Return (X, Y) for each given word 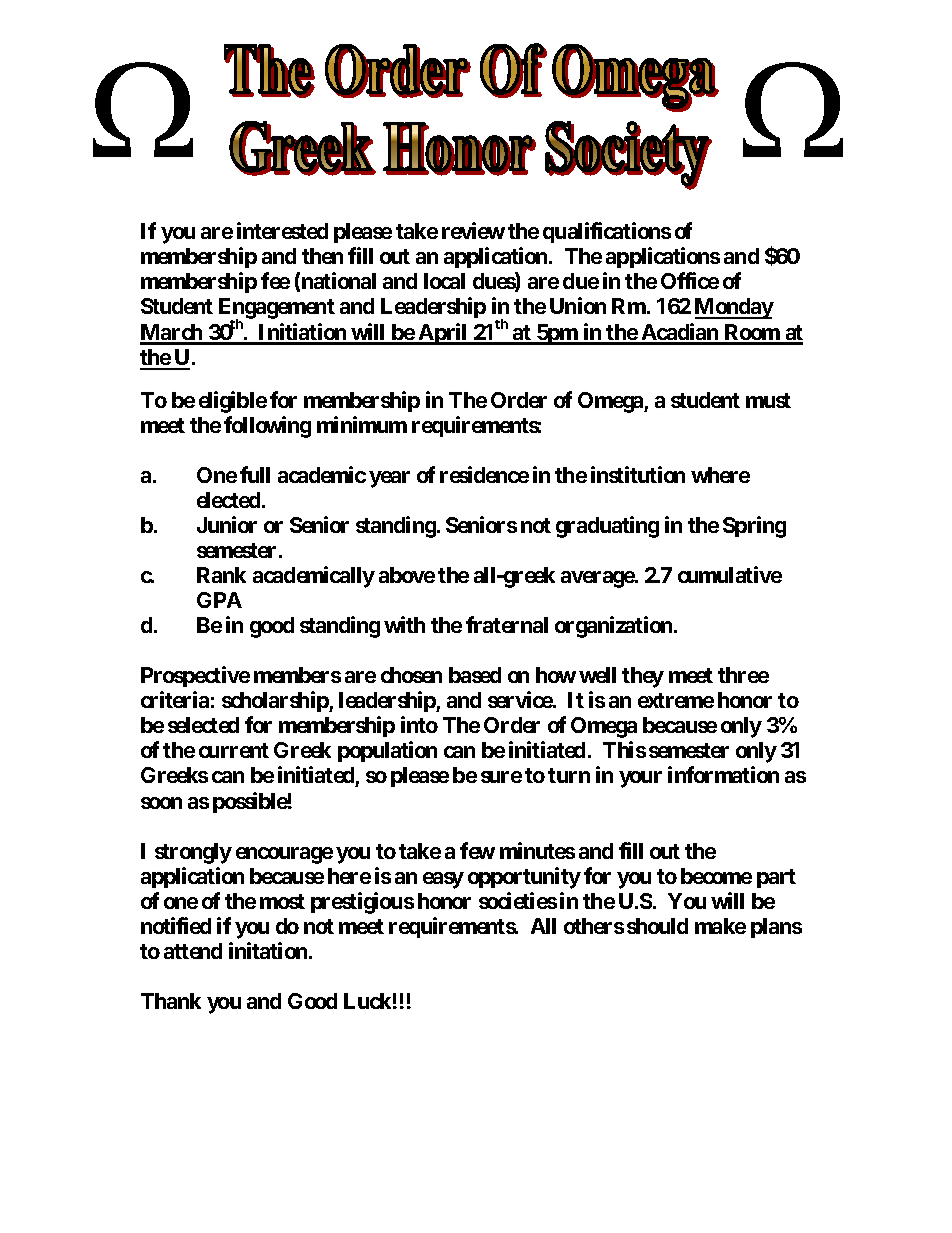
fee (275, 280)
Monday (734, 308)
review (473, 230)
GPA (219, 600)
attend (193, 951)
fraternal (507, 624)
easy (443, 880)
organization (613, 627)
